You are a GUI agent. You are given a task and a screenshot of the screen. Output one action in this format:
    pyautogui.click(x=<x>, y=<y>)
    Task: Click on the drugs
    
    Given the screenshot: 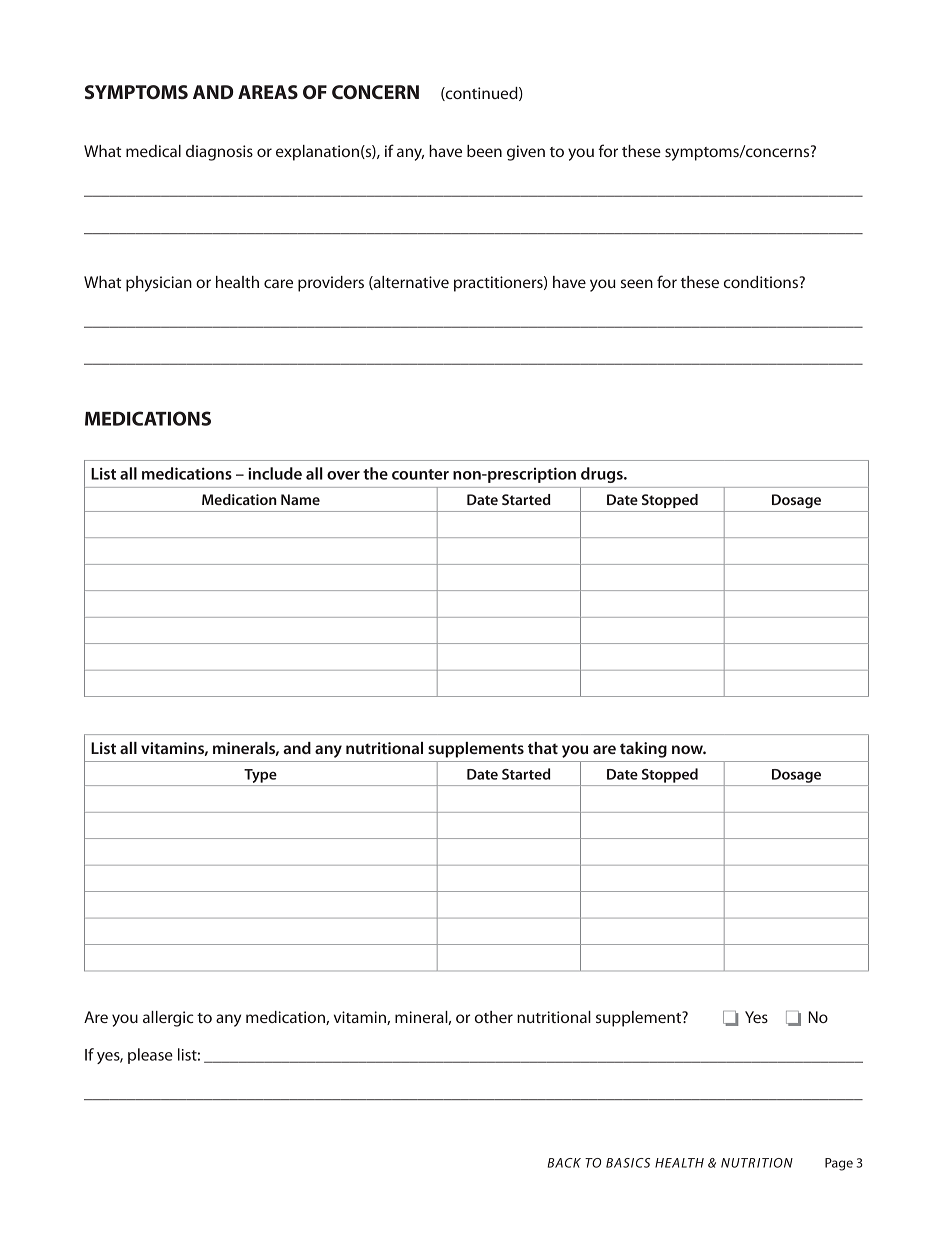 What is the action you would take?
    pyautogui.click(x=603, y=475)
